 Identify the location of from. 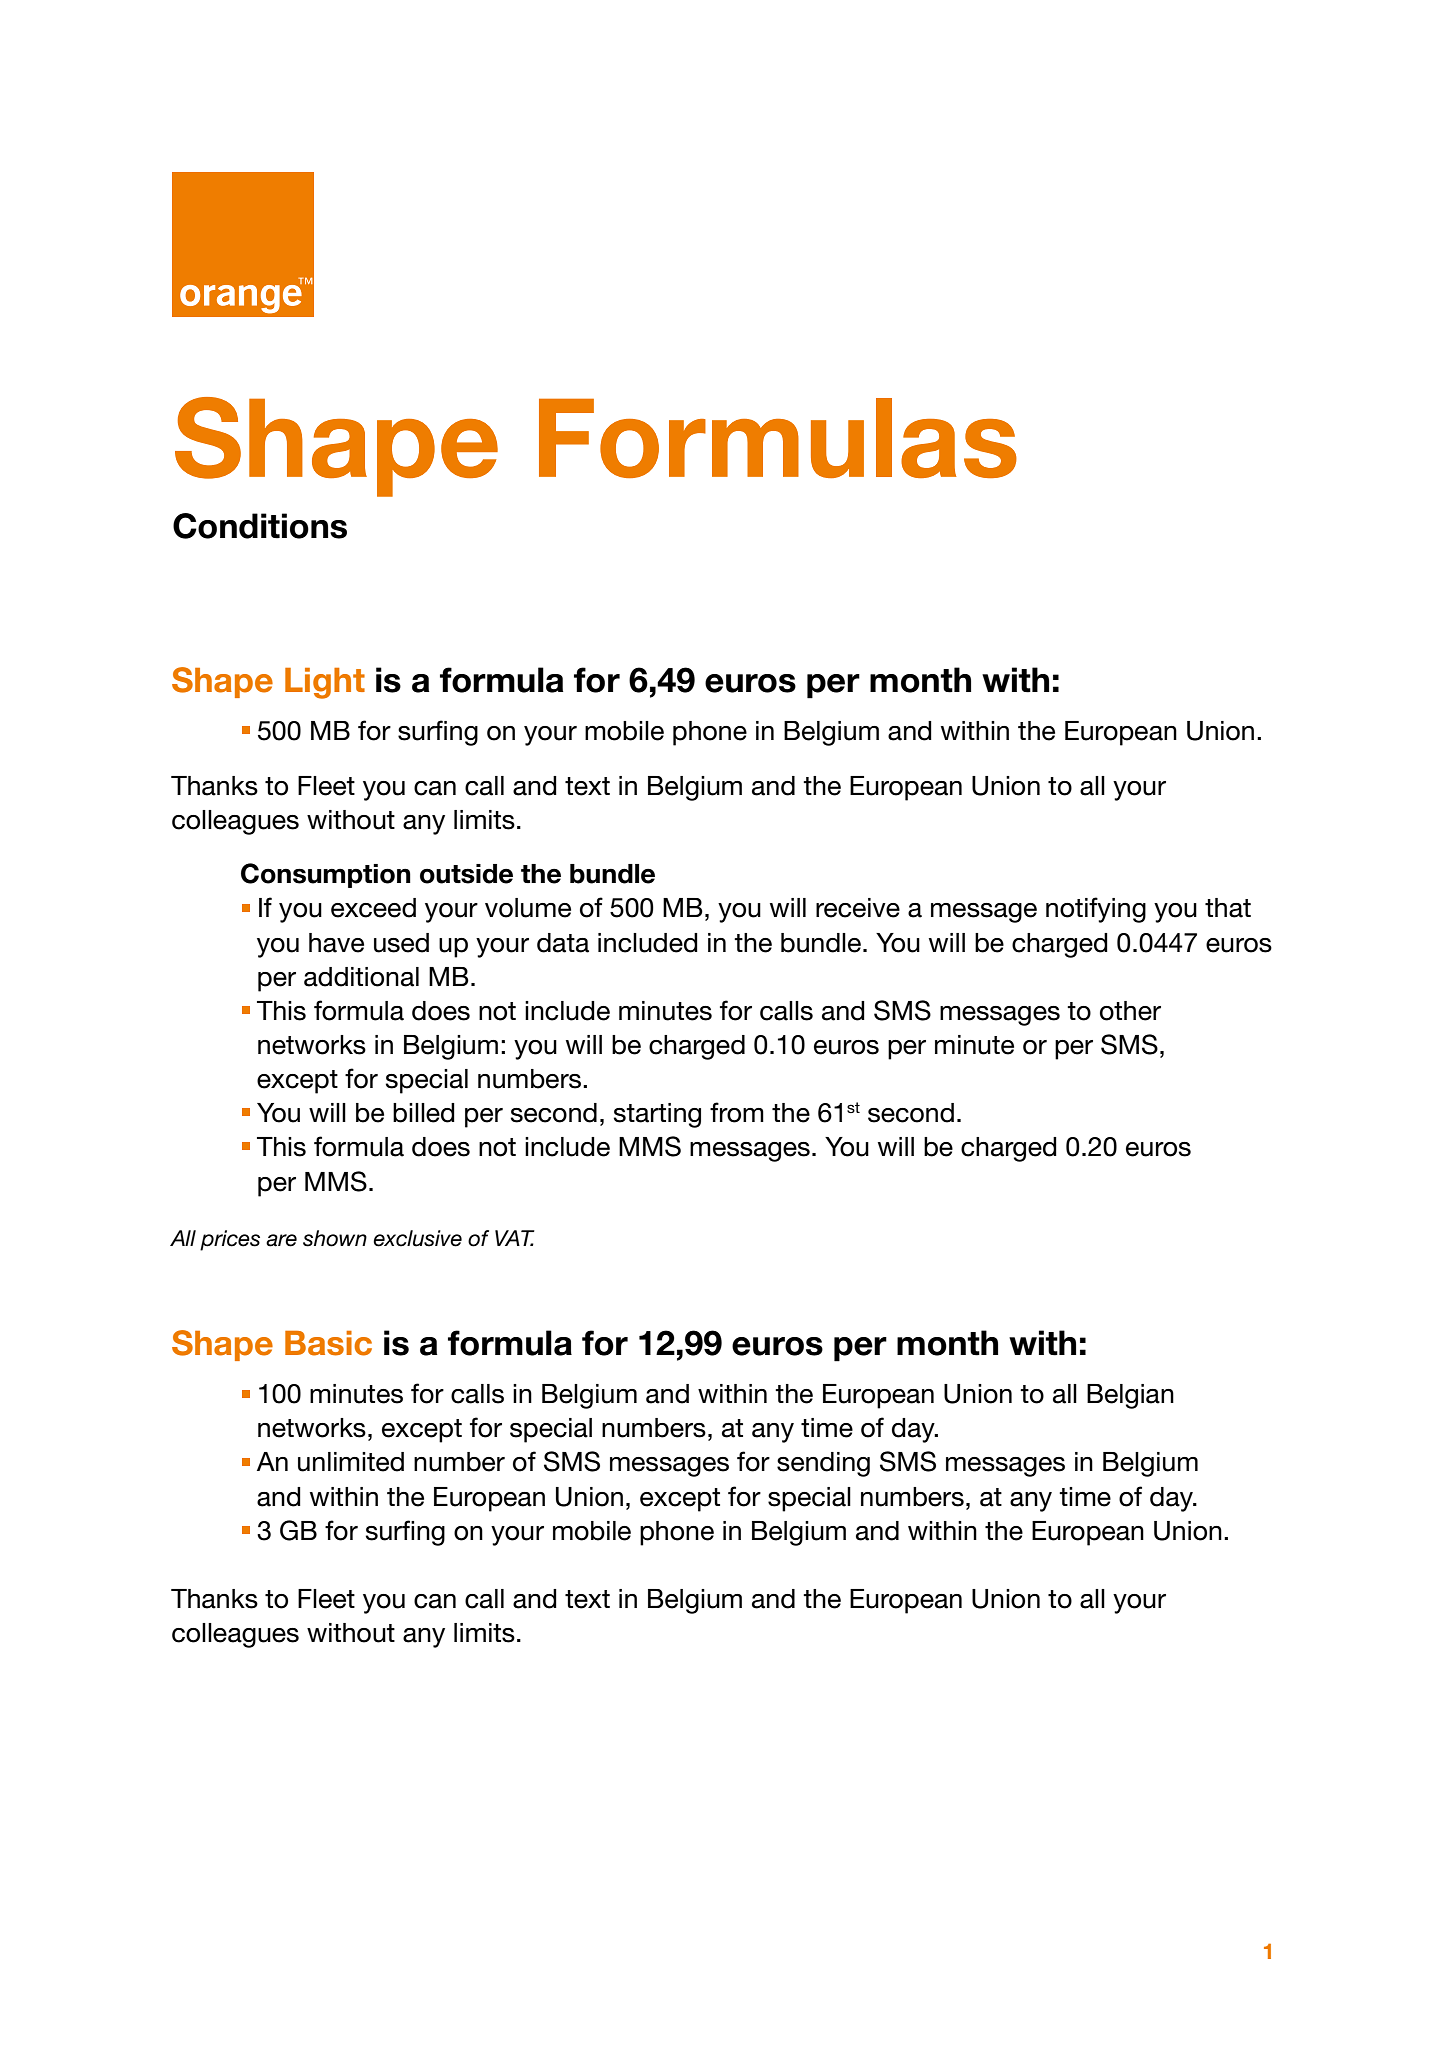
(737, 1112).
